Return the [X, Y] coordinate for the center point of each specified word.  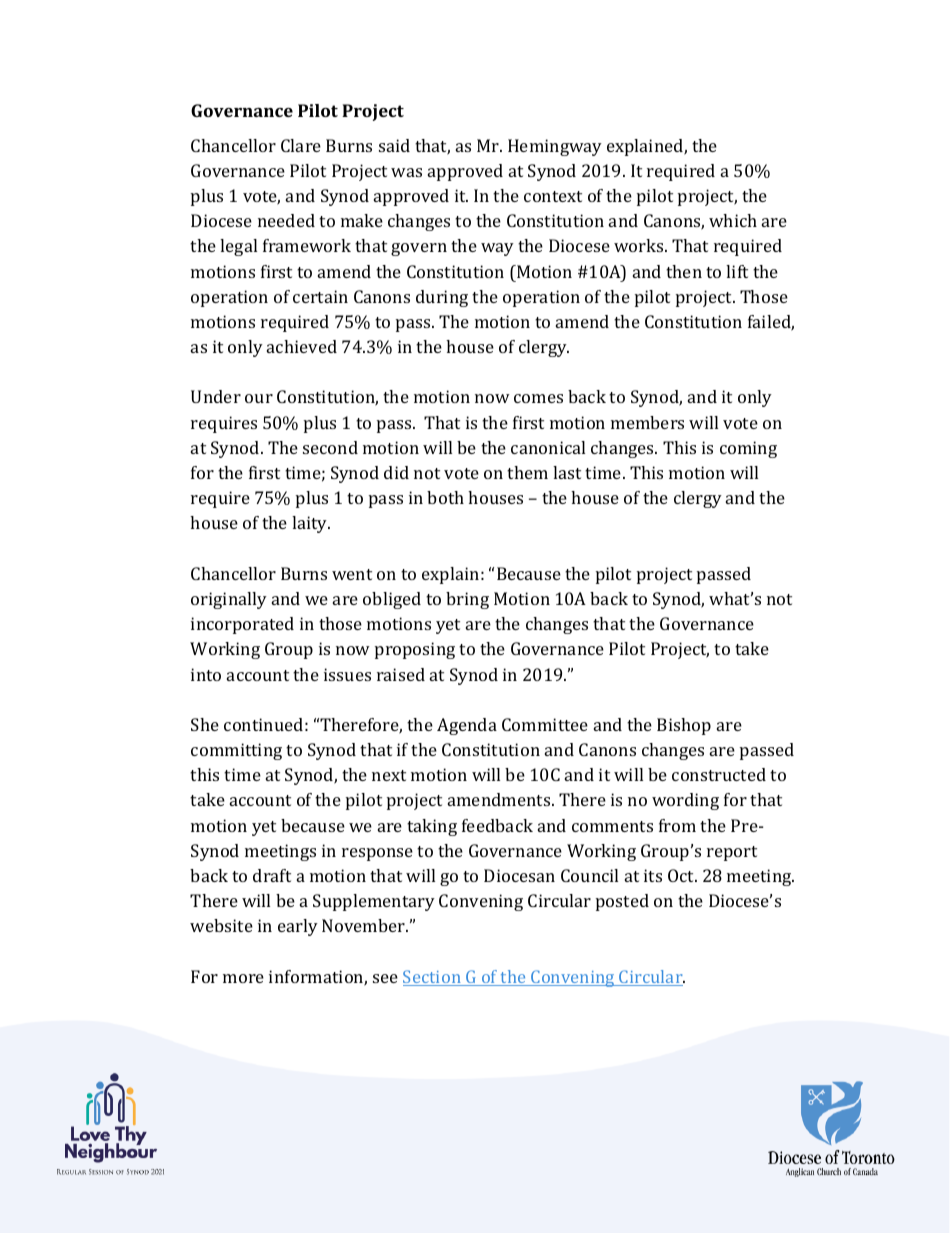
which [733, 220]
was [406, 172]
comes [538, 398]
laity [311, 524]
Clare [301, 145]
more [243, 978]
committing [236, 751]
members [647, 422]
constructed [719, 774]
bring [467, 600]
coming [748, 449]
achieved [302, 346]
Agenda [467, 726]
